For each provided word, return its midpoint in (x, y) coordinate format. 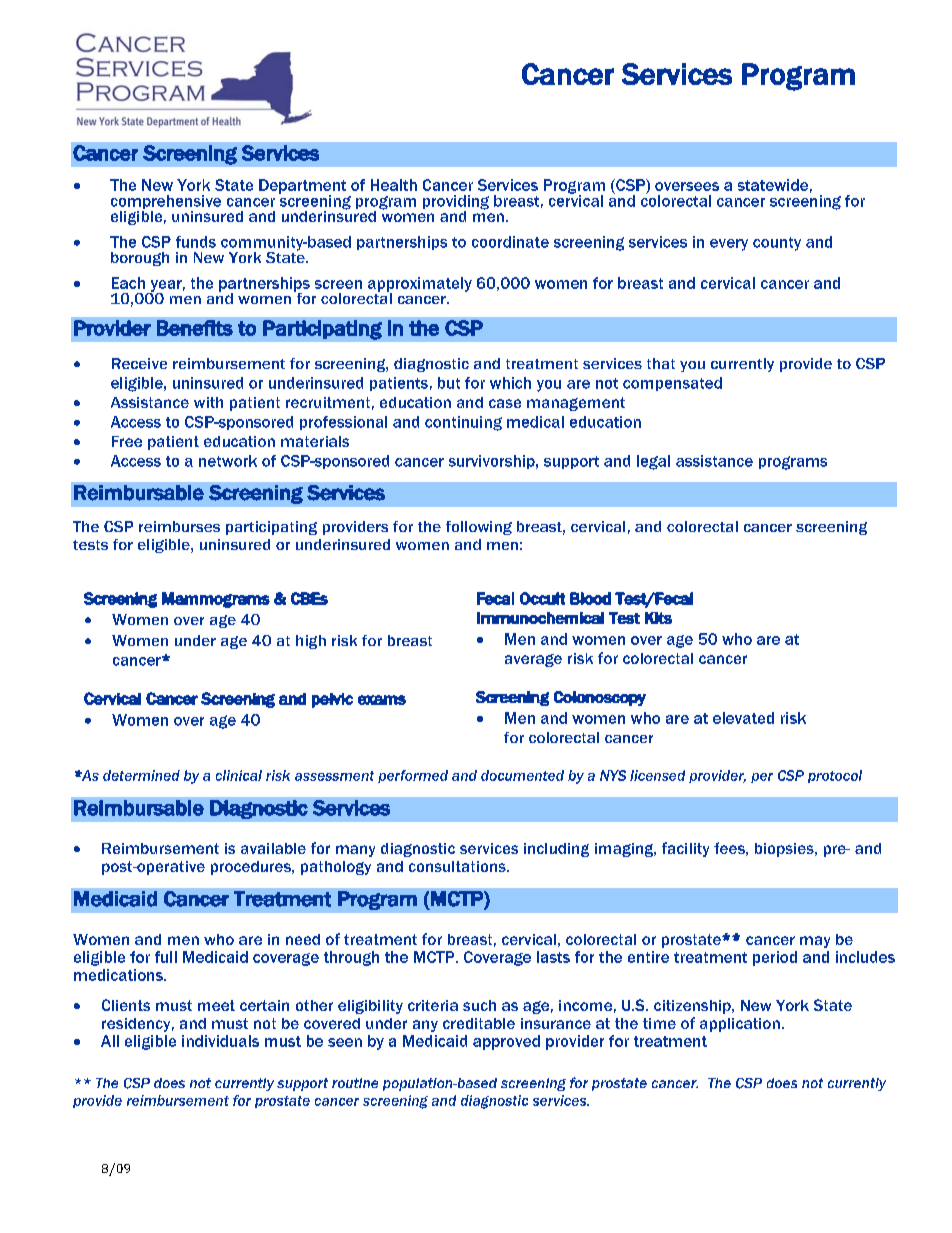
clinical (239, 775)
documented (522, 775)
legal (653, 462)
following (479, 528)
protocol (835, 776)
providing (456, 203)
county (777, 244)
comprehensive (166, 203)
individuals (220, 1041)
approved (506, 1042)
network (228, 461)
